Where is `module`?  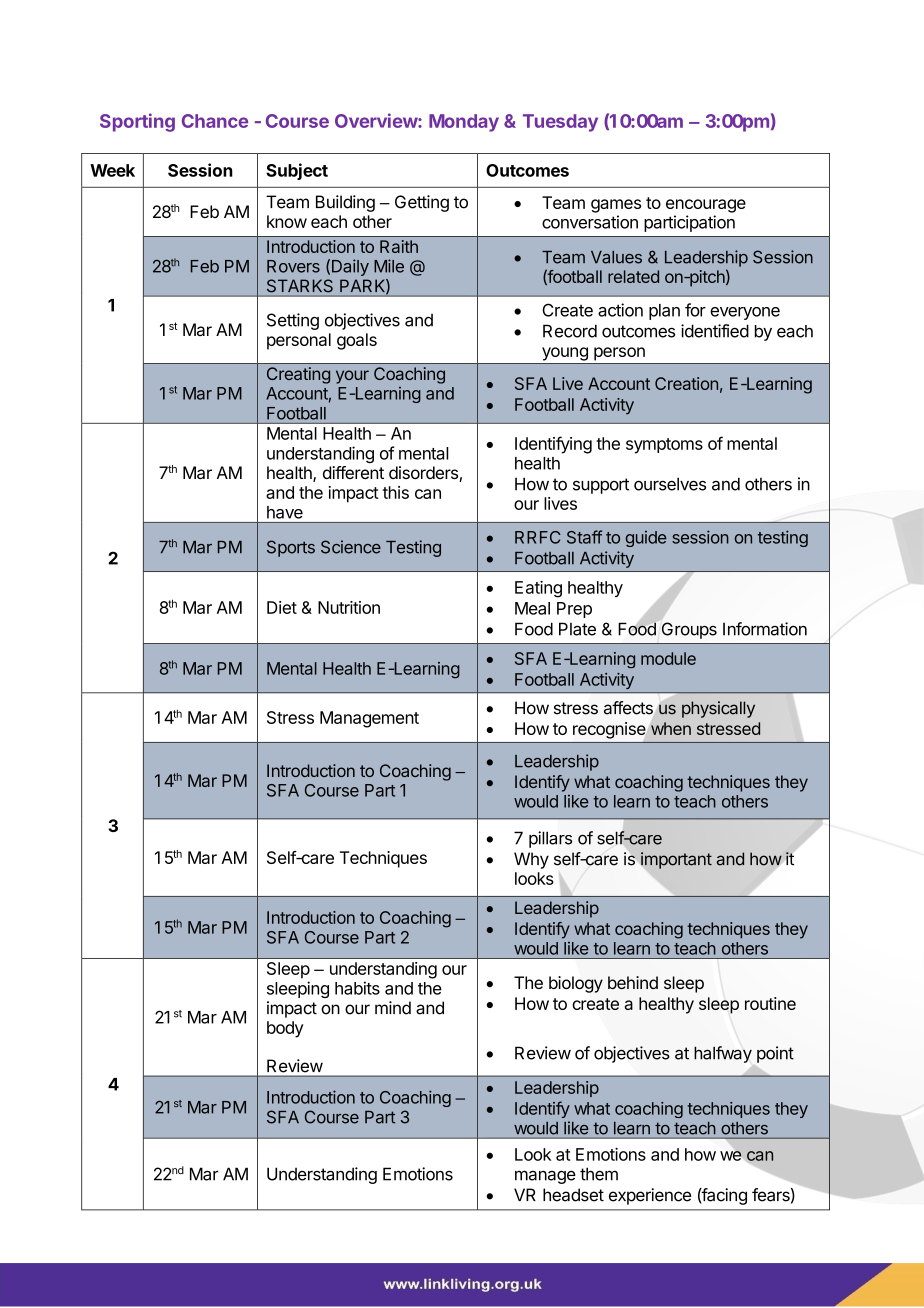 module is located at coordinates (668, 658).
